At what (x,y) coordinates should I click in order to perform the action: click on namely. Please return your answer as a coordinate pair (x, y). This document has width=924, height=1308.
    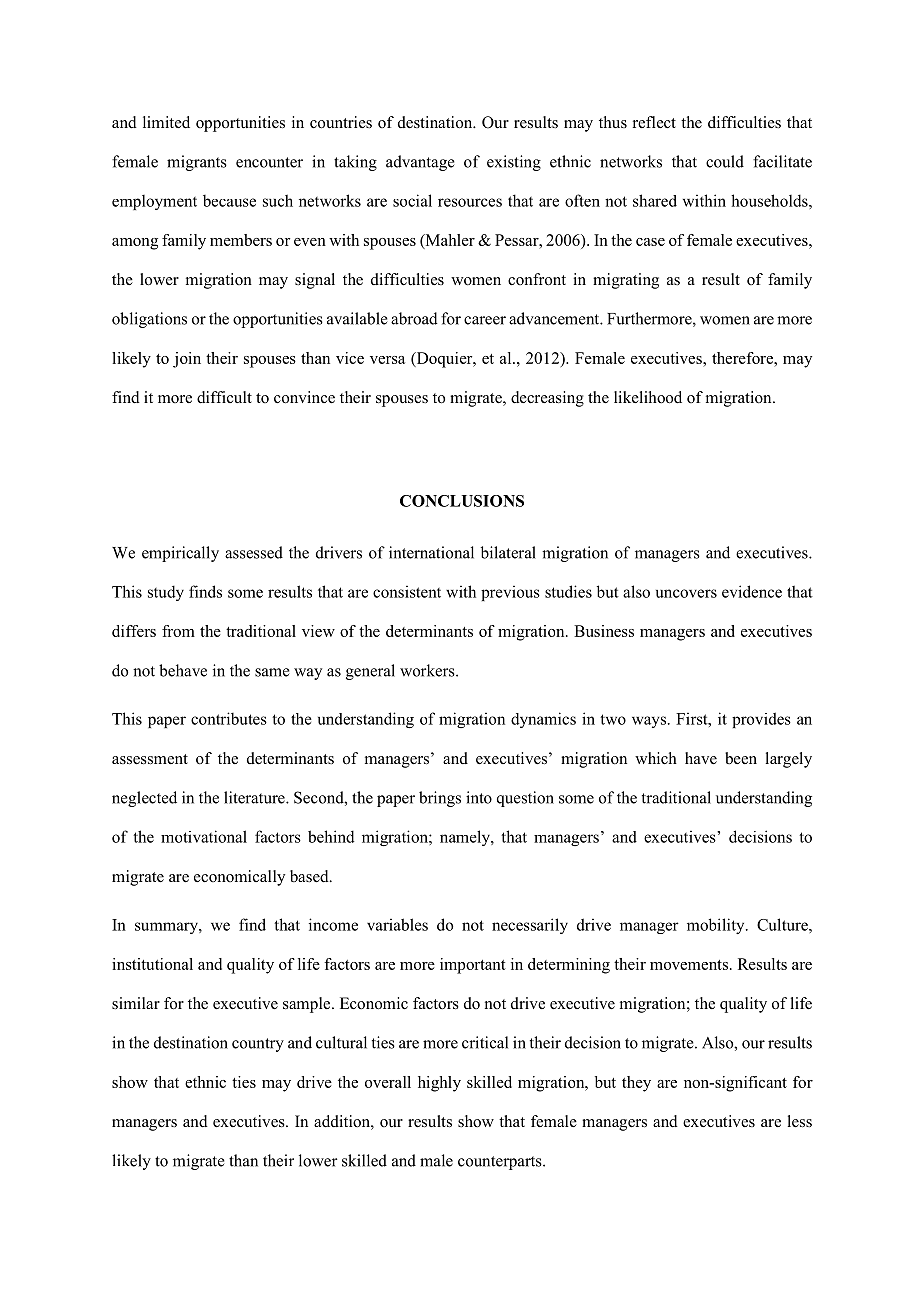
    Looking at the image, I should click on (466, 838).
